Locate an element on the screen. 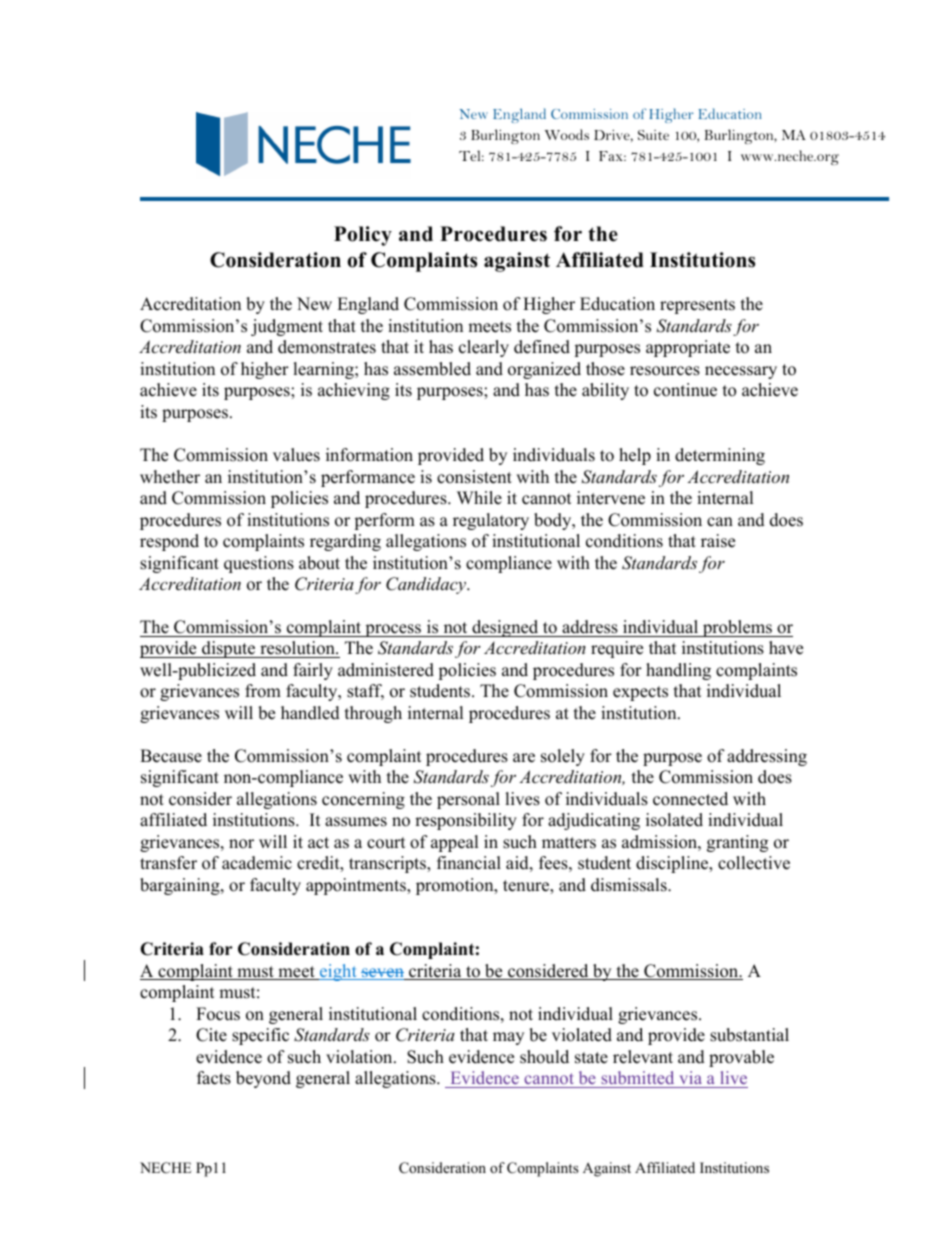  problems is located at coordinates (737, 628).
